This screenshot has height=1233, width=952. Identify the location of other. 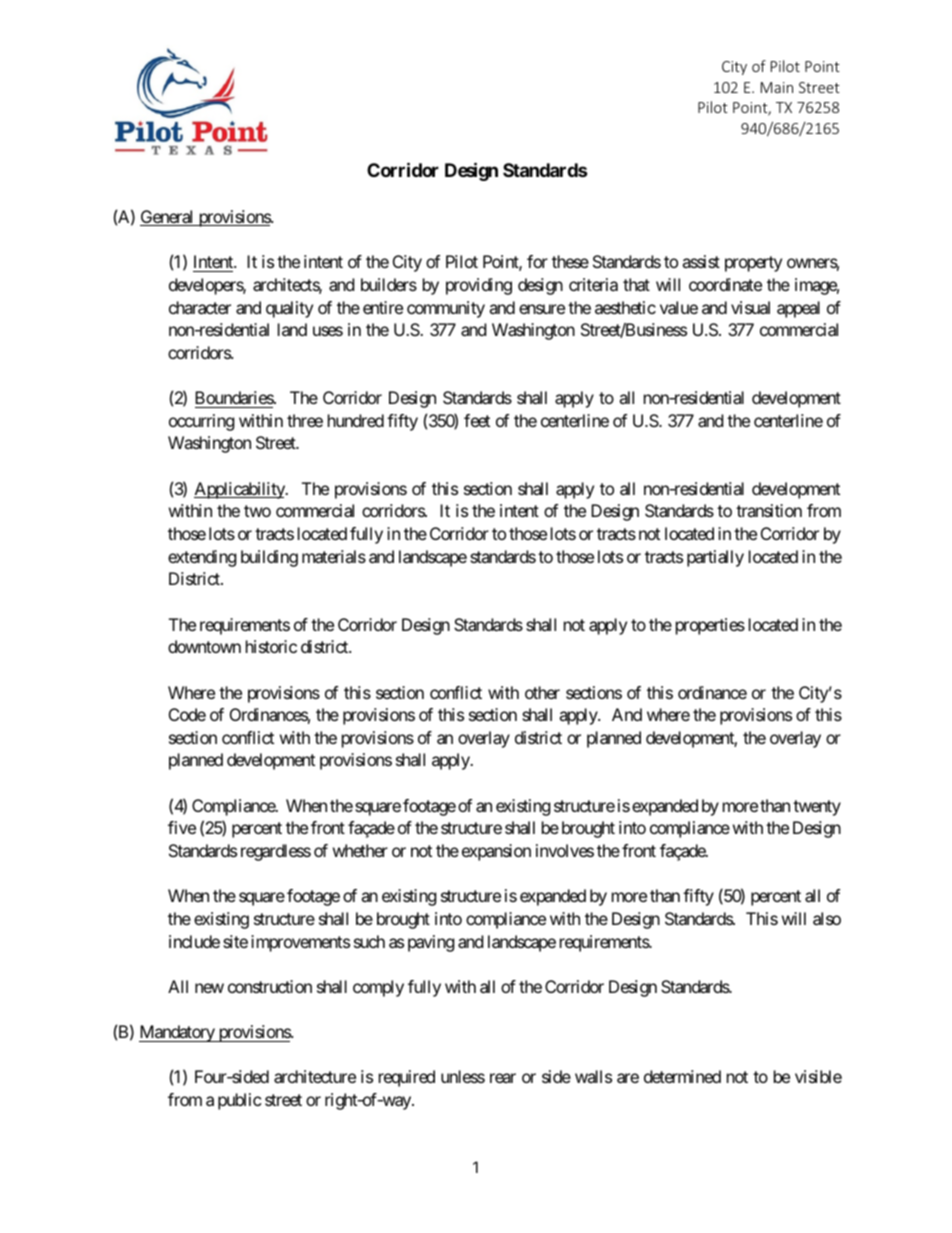
(542, 692).
